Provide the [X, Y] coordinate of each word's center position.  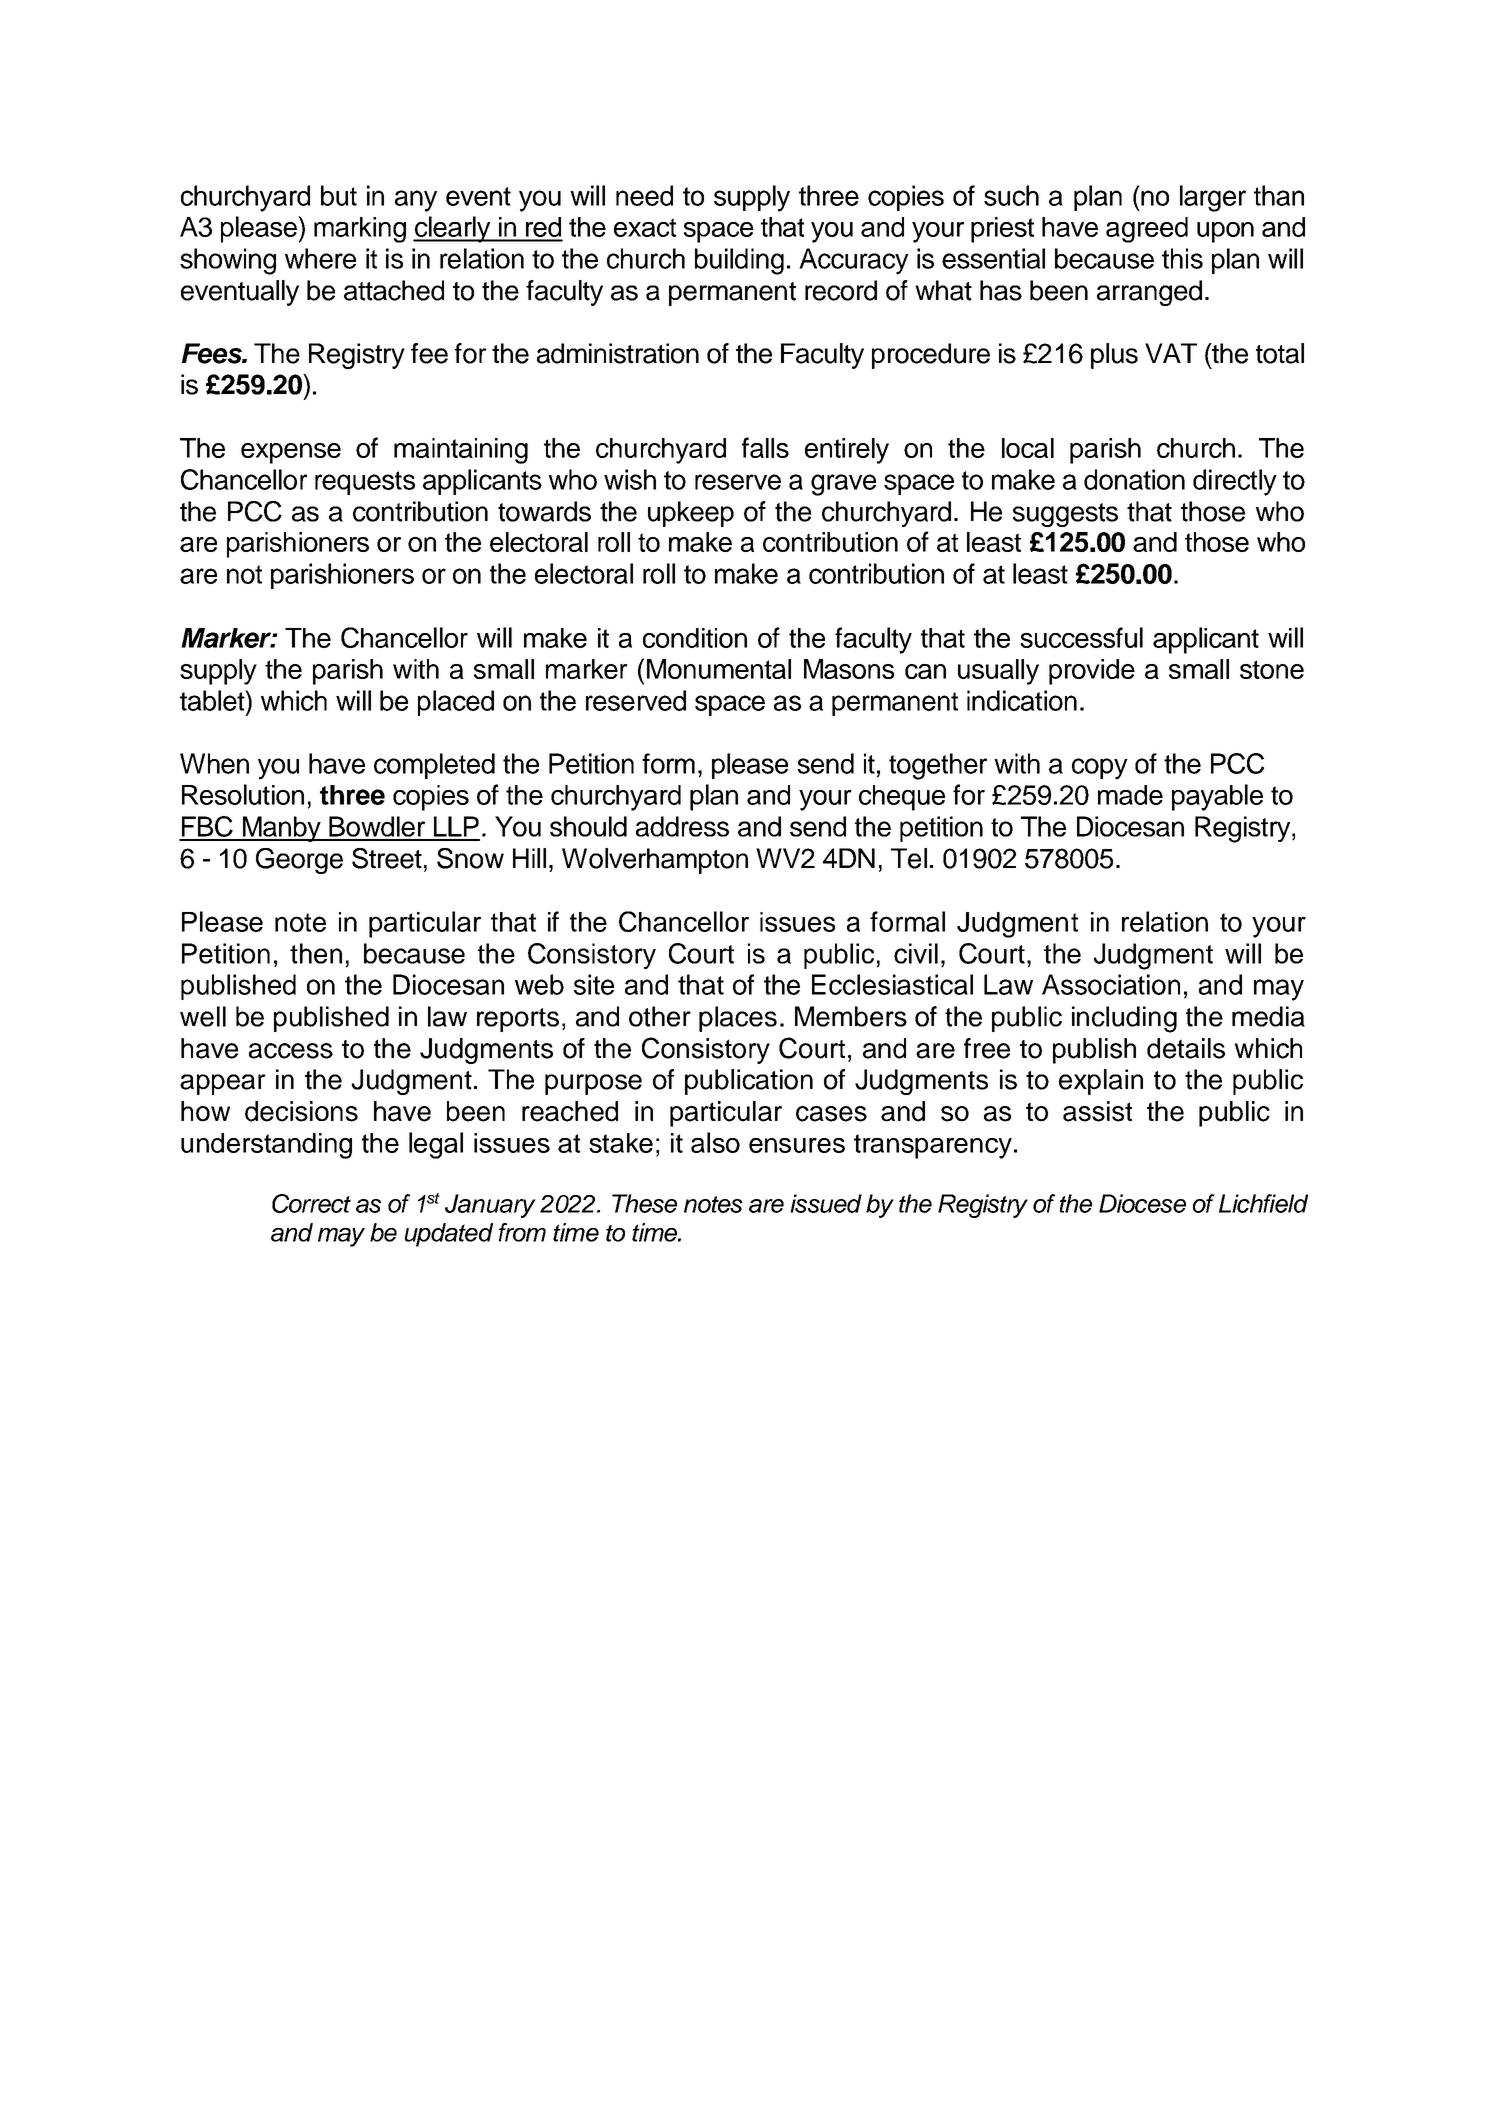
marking [360, 230]
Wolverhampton [655, 861]
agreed [1147, 230]
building [739, 261]
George [299, 861]
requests [365, 483]
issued [826, 1203]
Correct [311, 1203]
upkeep [691, 514]
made [1130, 795]
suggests [1065, 515]
